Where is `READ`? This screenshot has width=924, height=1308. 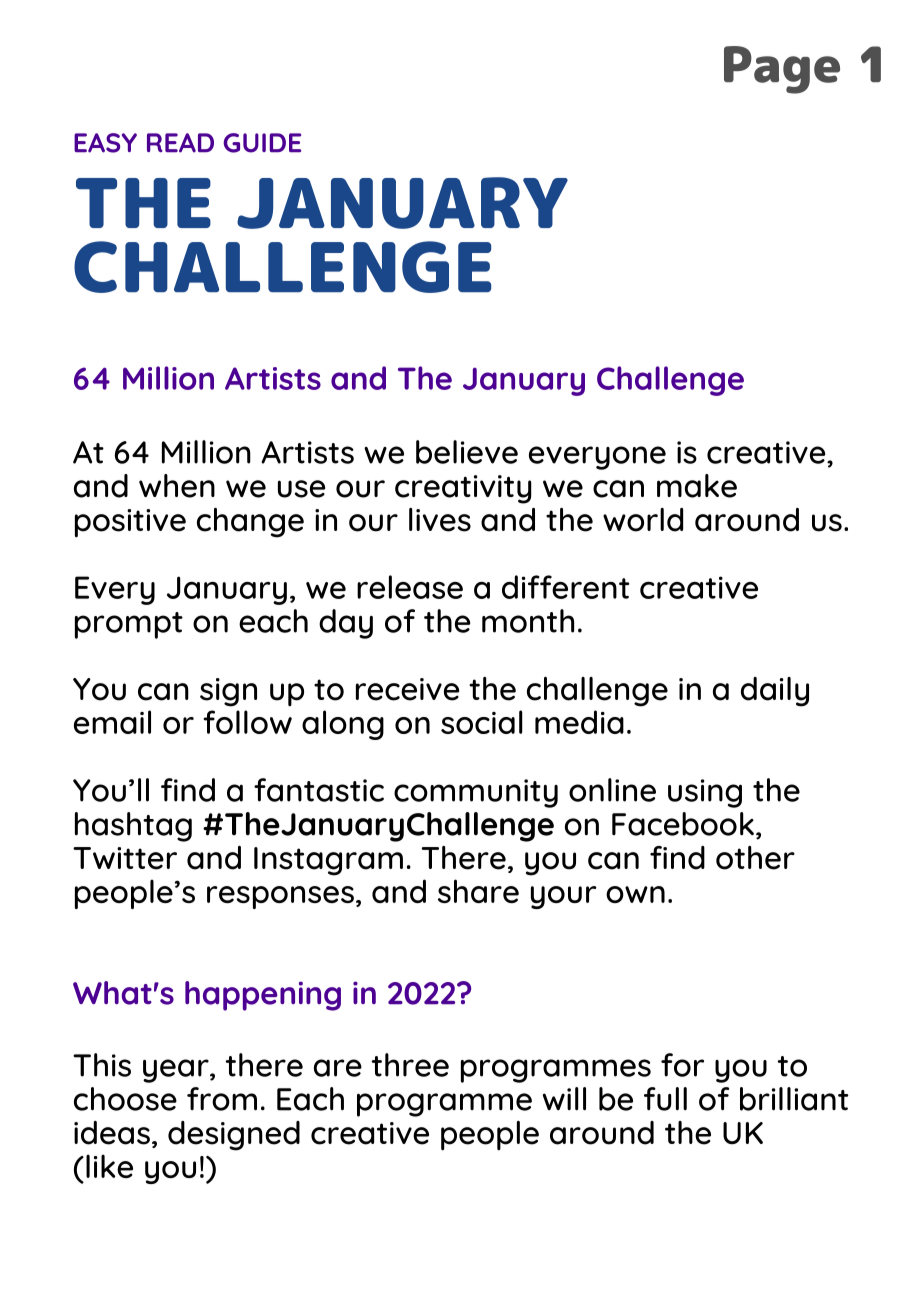
READ is located at coordinates (180, 143).
